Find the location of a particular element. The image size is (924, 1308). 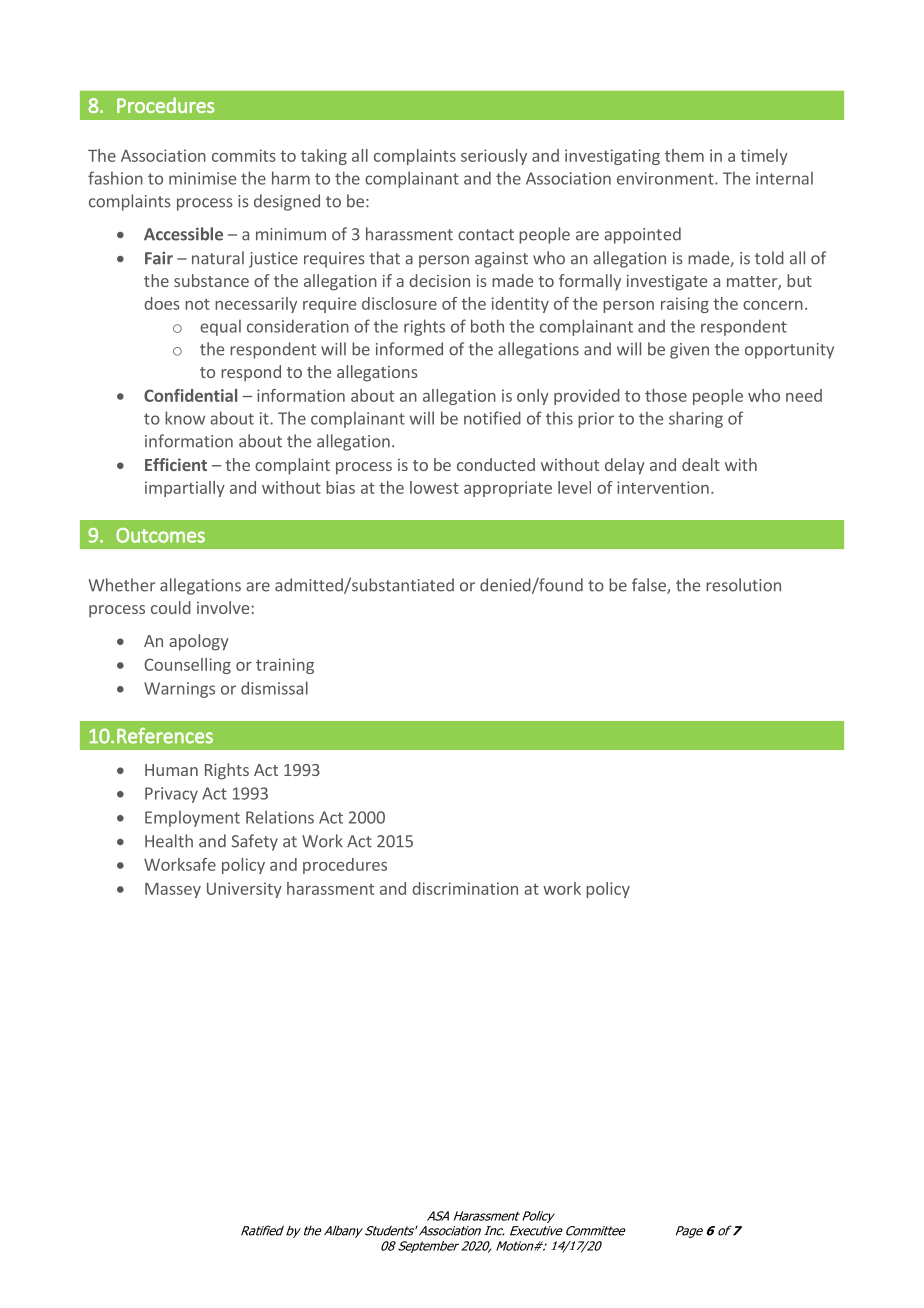

resolution is located at coordinates (743, 585).
